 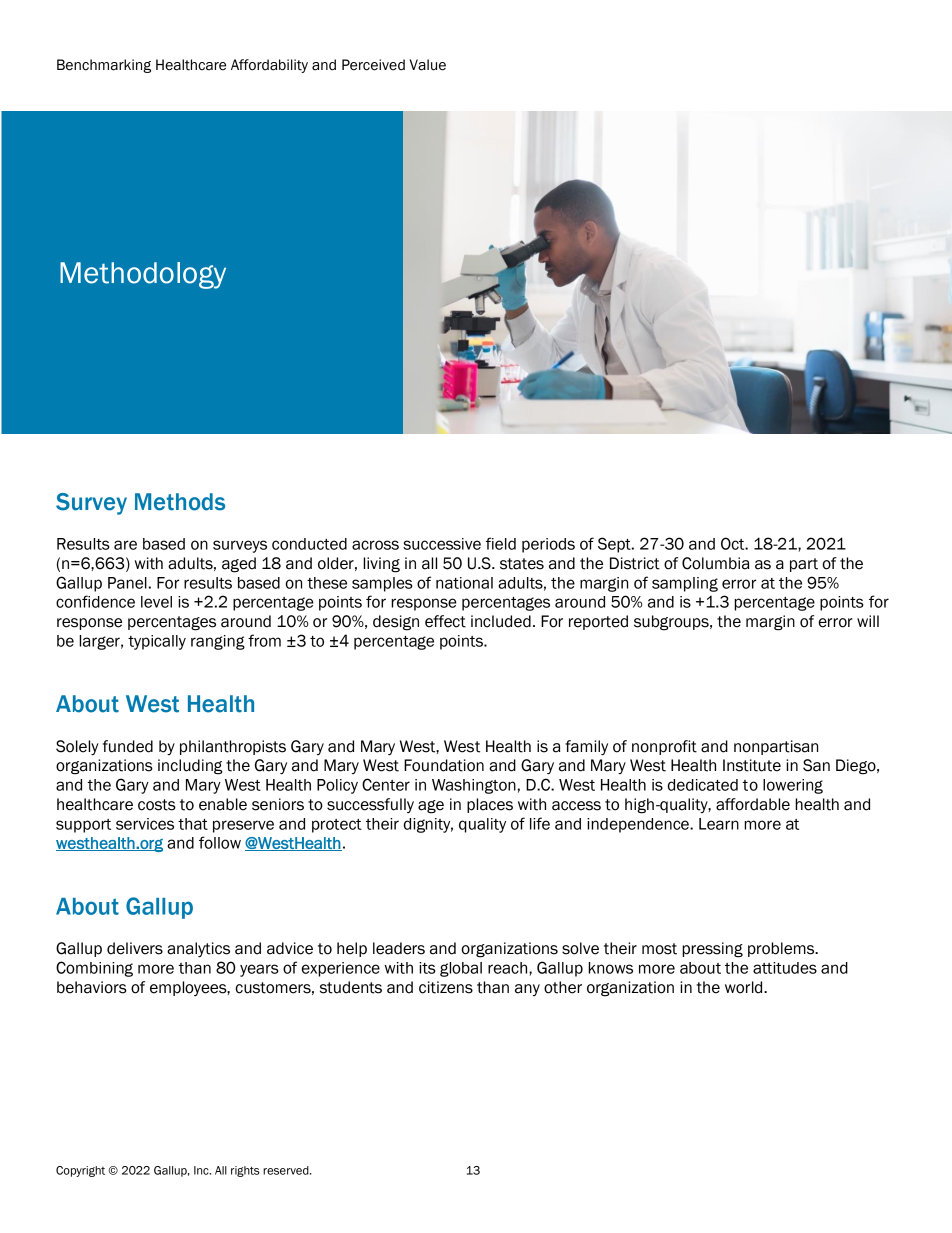 What do you see at coordinates (220, 842) in the screenshot?
I see `follow` at bounding box center [220, 842].
